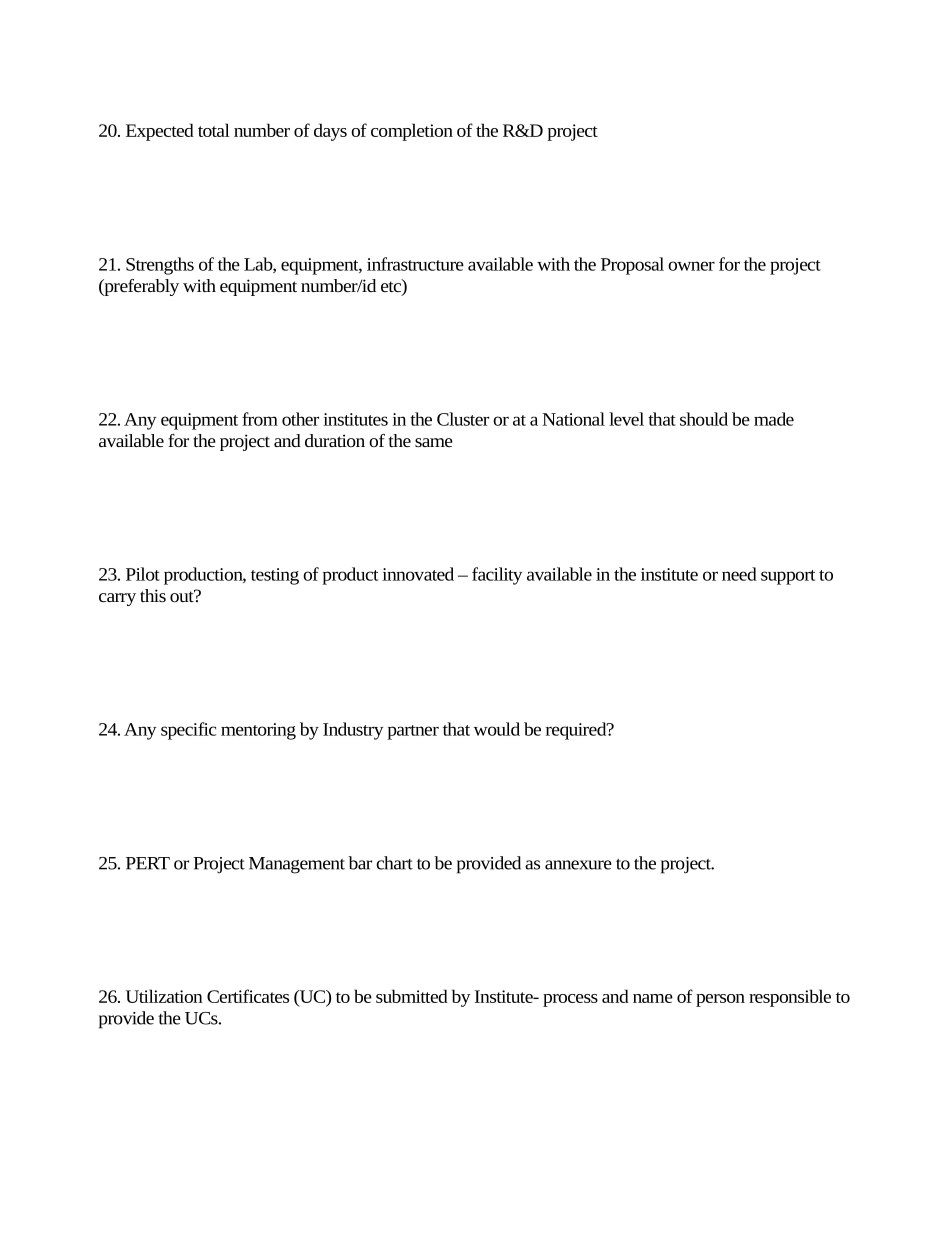 This page has width=952, height=1233. What do you see at coordinates (720, 1000) in the page?
I see `person` at bounding box center [720, 1000].
